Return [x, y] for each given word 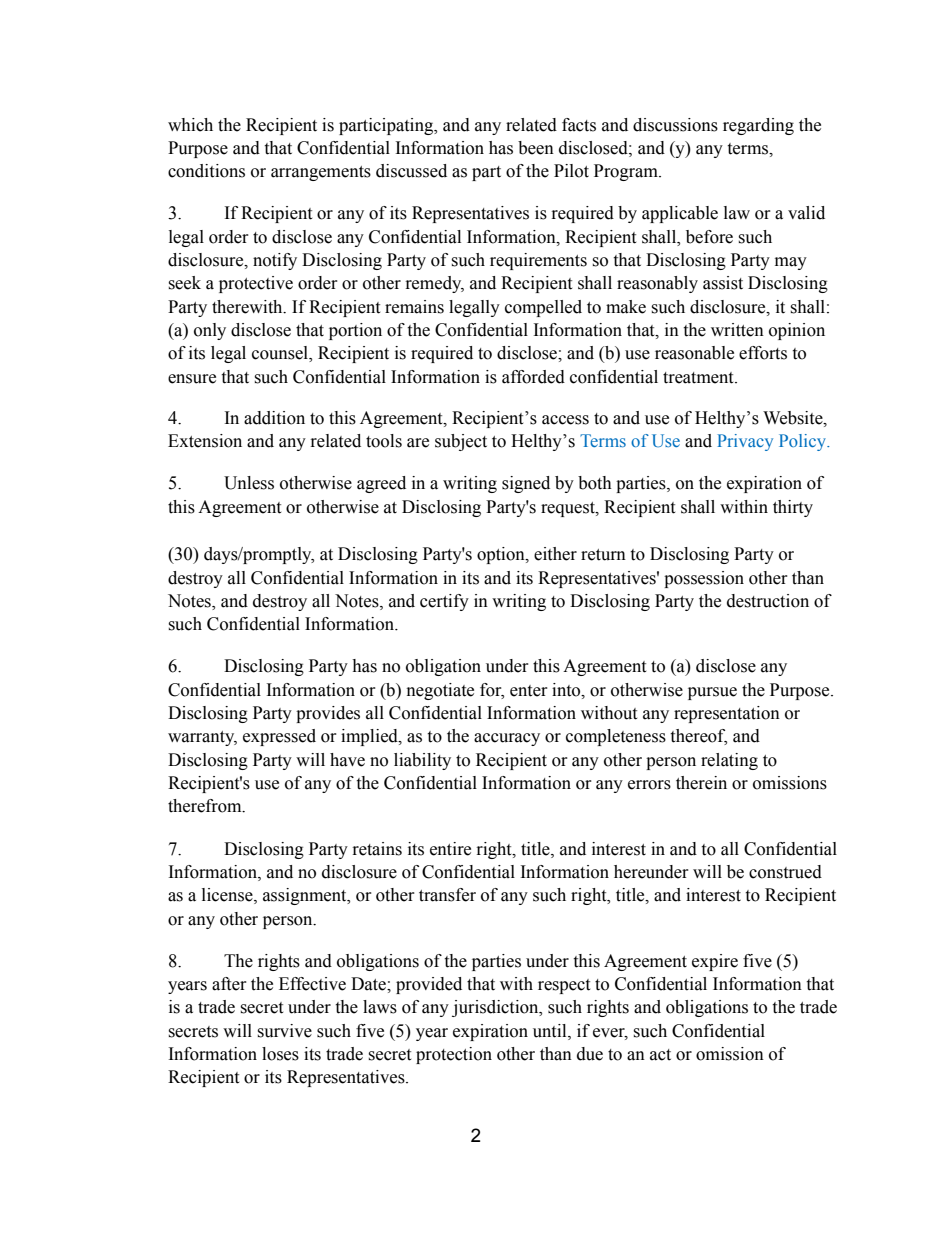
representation [727, 714]
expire [715, 962]
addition [274, 418]
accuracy [507, 739]
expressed [279, 737]
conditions [206, 171]
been [536, 148]
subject [461, 442]
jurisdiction [496, 1008]
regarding [758, 126]
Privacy [745, 442]
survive [284, 1031]
